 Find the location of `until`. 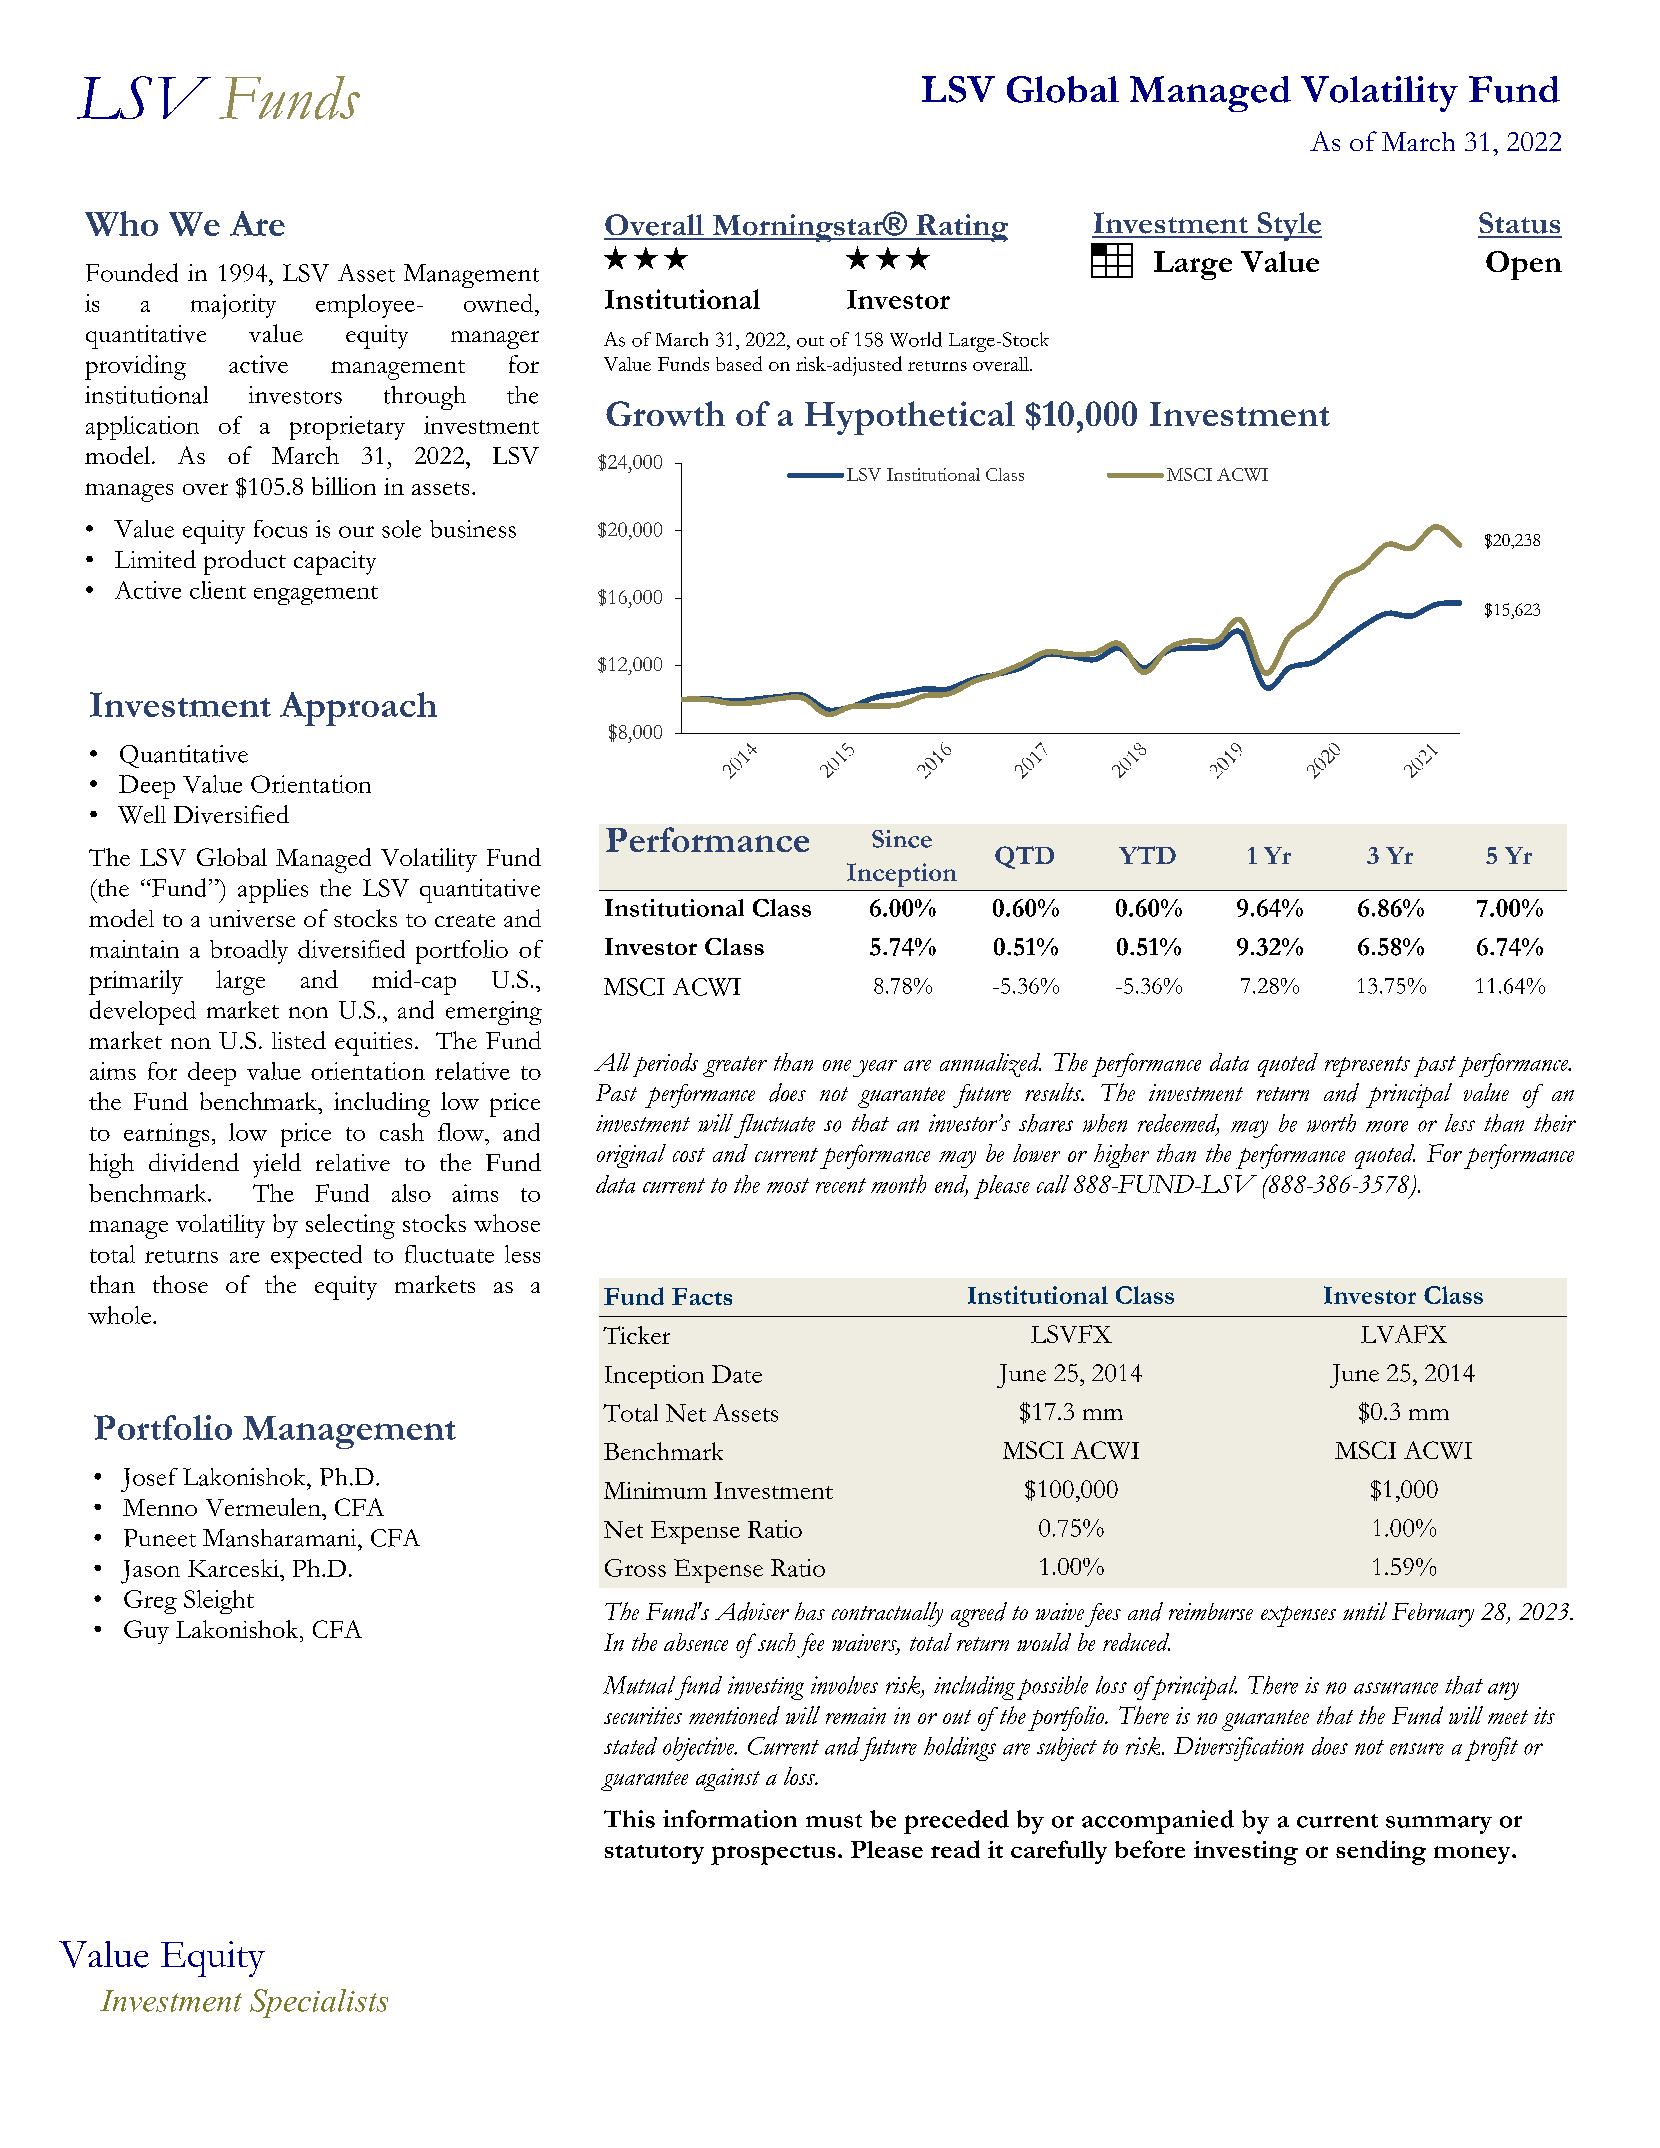

until is located at coordinates (1365, 1611).
